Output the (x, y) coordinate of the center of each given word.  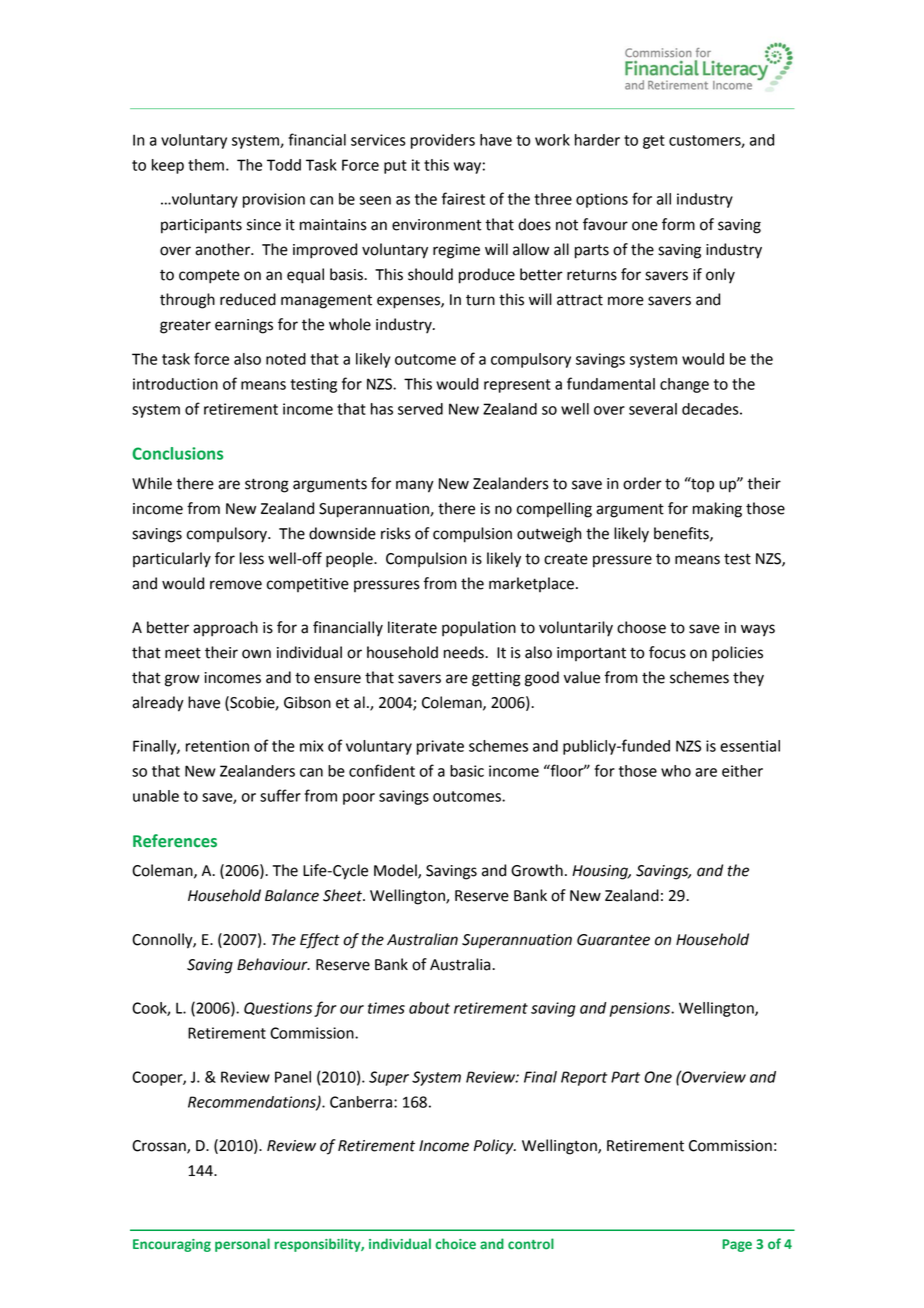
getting (496, 679)
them (206, 165)
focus (667, 652)
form (678, 224)
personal (242, 1245)
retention (217, 746)
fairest (463, 198)
